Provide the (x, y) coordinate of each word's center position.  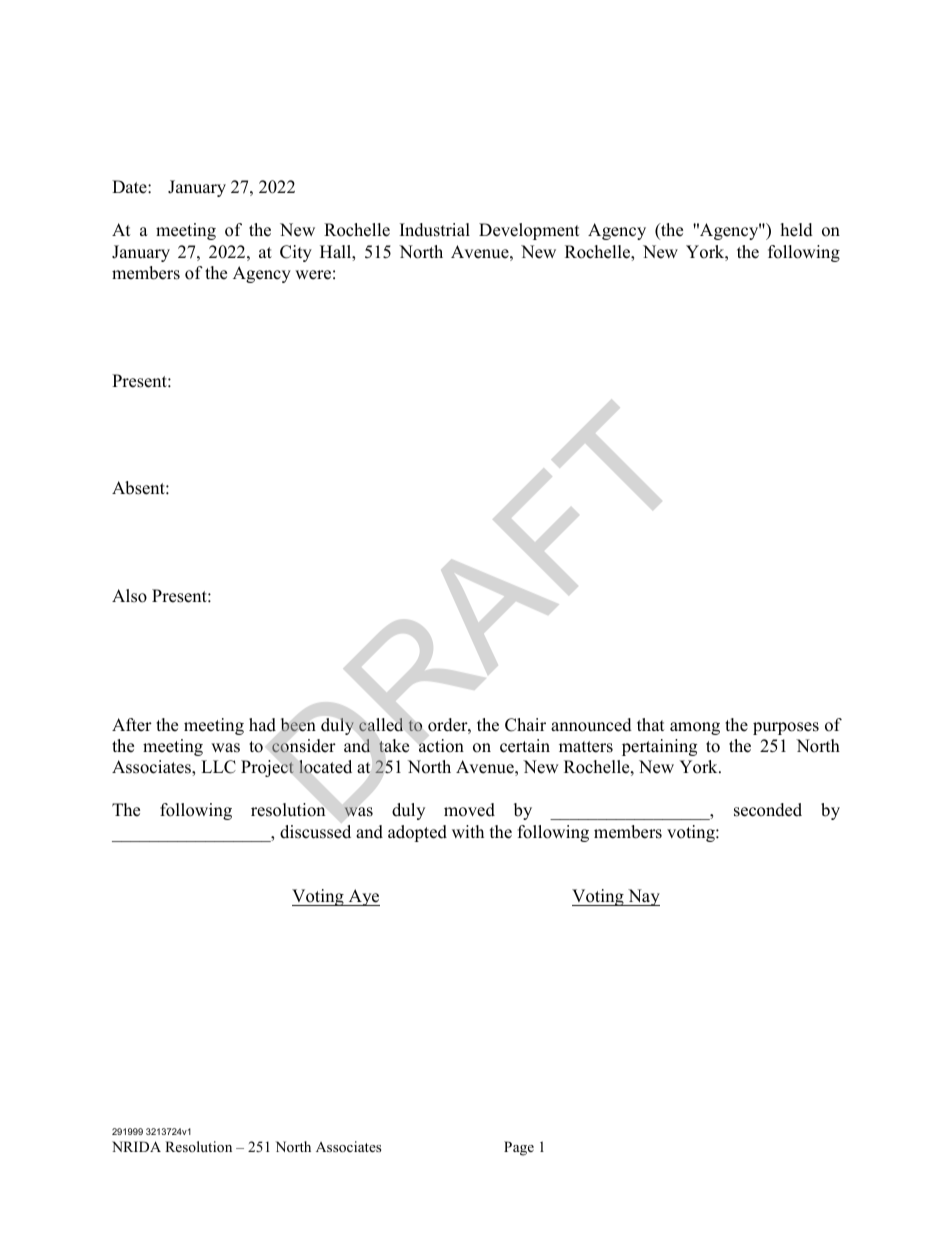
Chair (525, 725)
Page (519, 1148)
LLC (218, 767)
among (695, 728)
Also (129, 596)
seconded (768, 810)
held (797, 230)
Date (130, 187)
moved (469, 810)
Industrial (435, 230)
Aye (363, 897)
